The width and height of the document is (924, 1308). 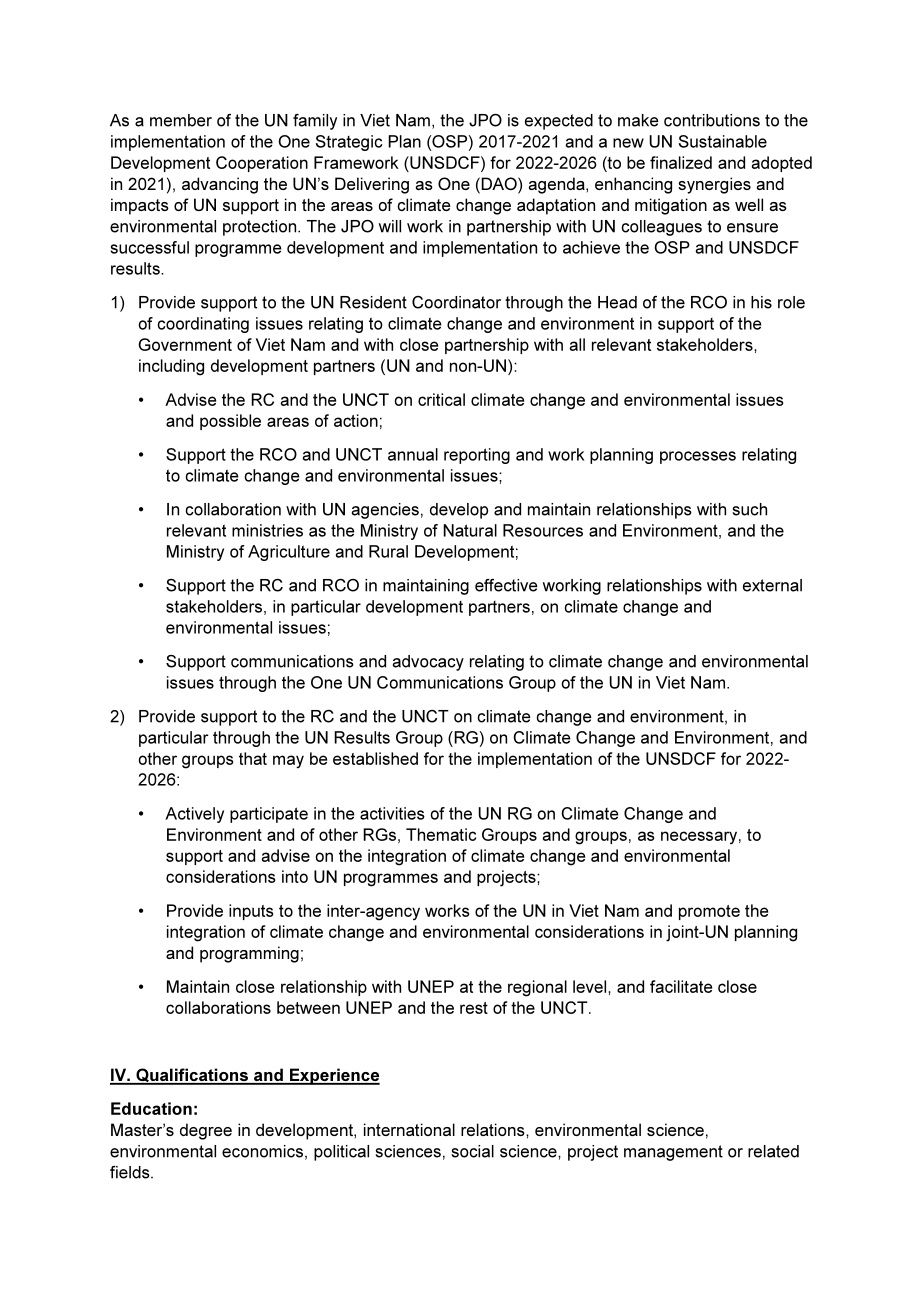 What do you see at coordinates (289, 553) in the document?
I see `Agriculture` at bounding box center [289, 553].
